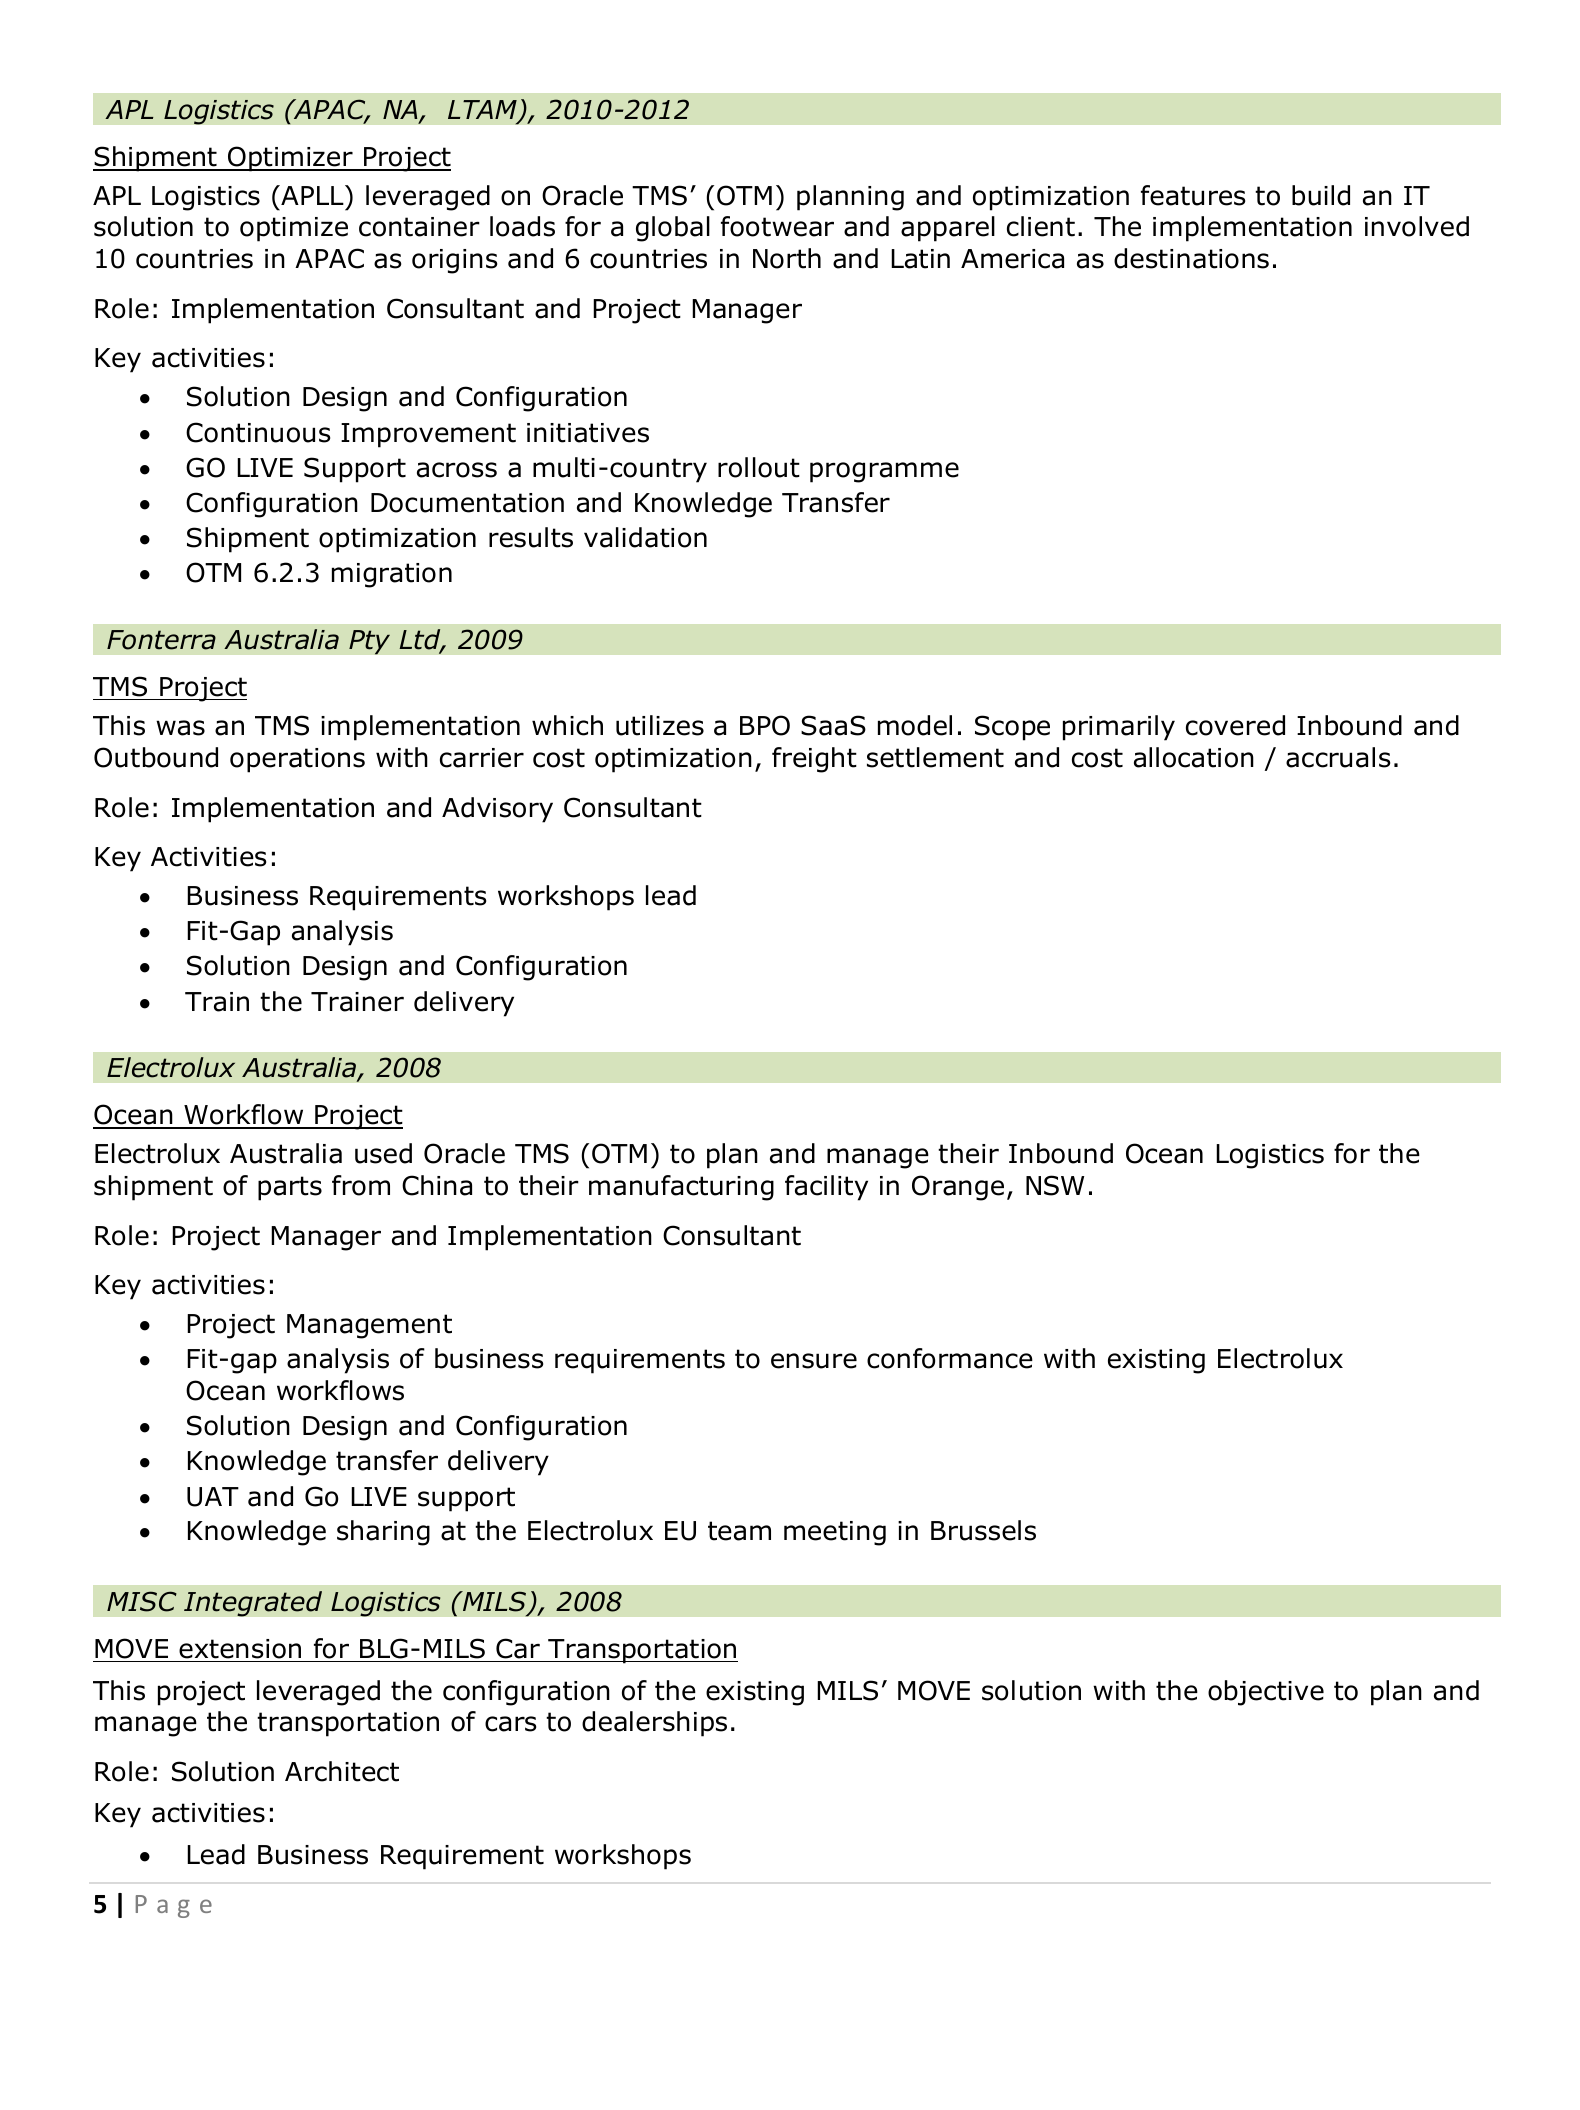  Describe the element at coordinates (369, 642) in the screenshot. I see `Pty` at that location.
